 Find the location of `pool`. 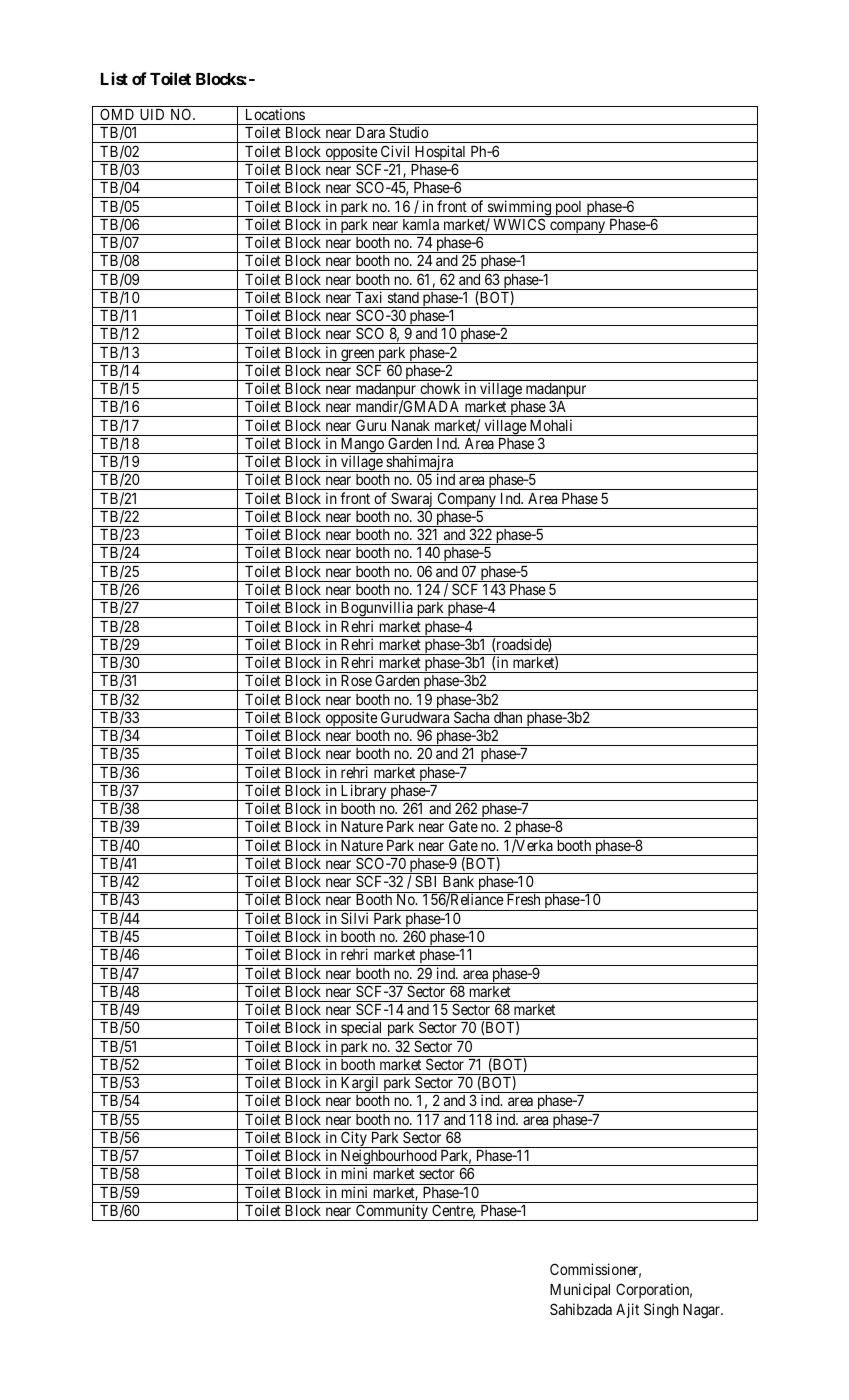

pool is located at coordinates (569, 209).
